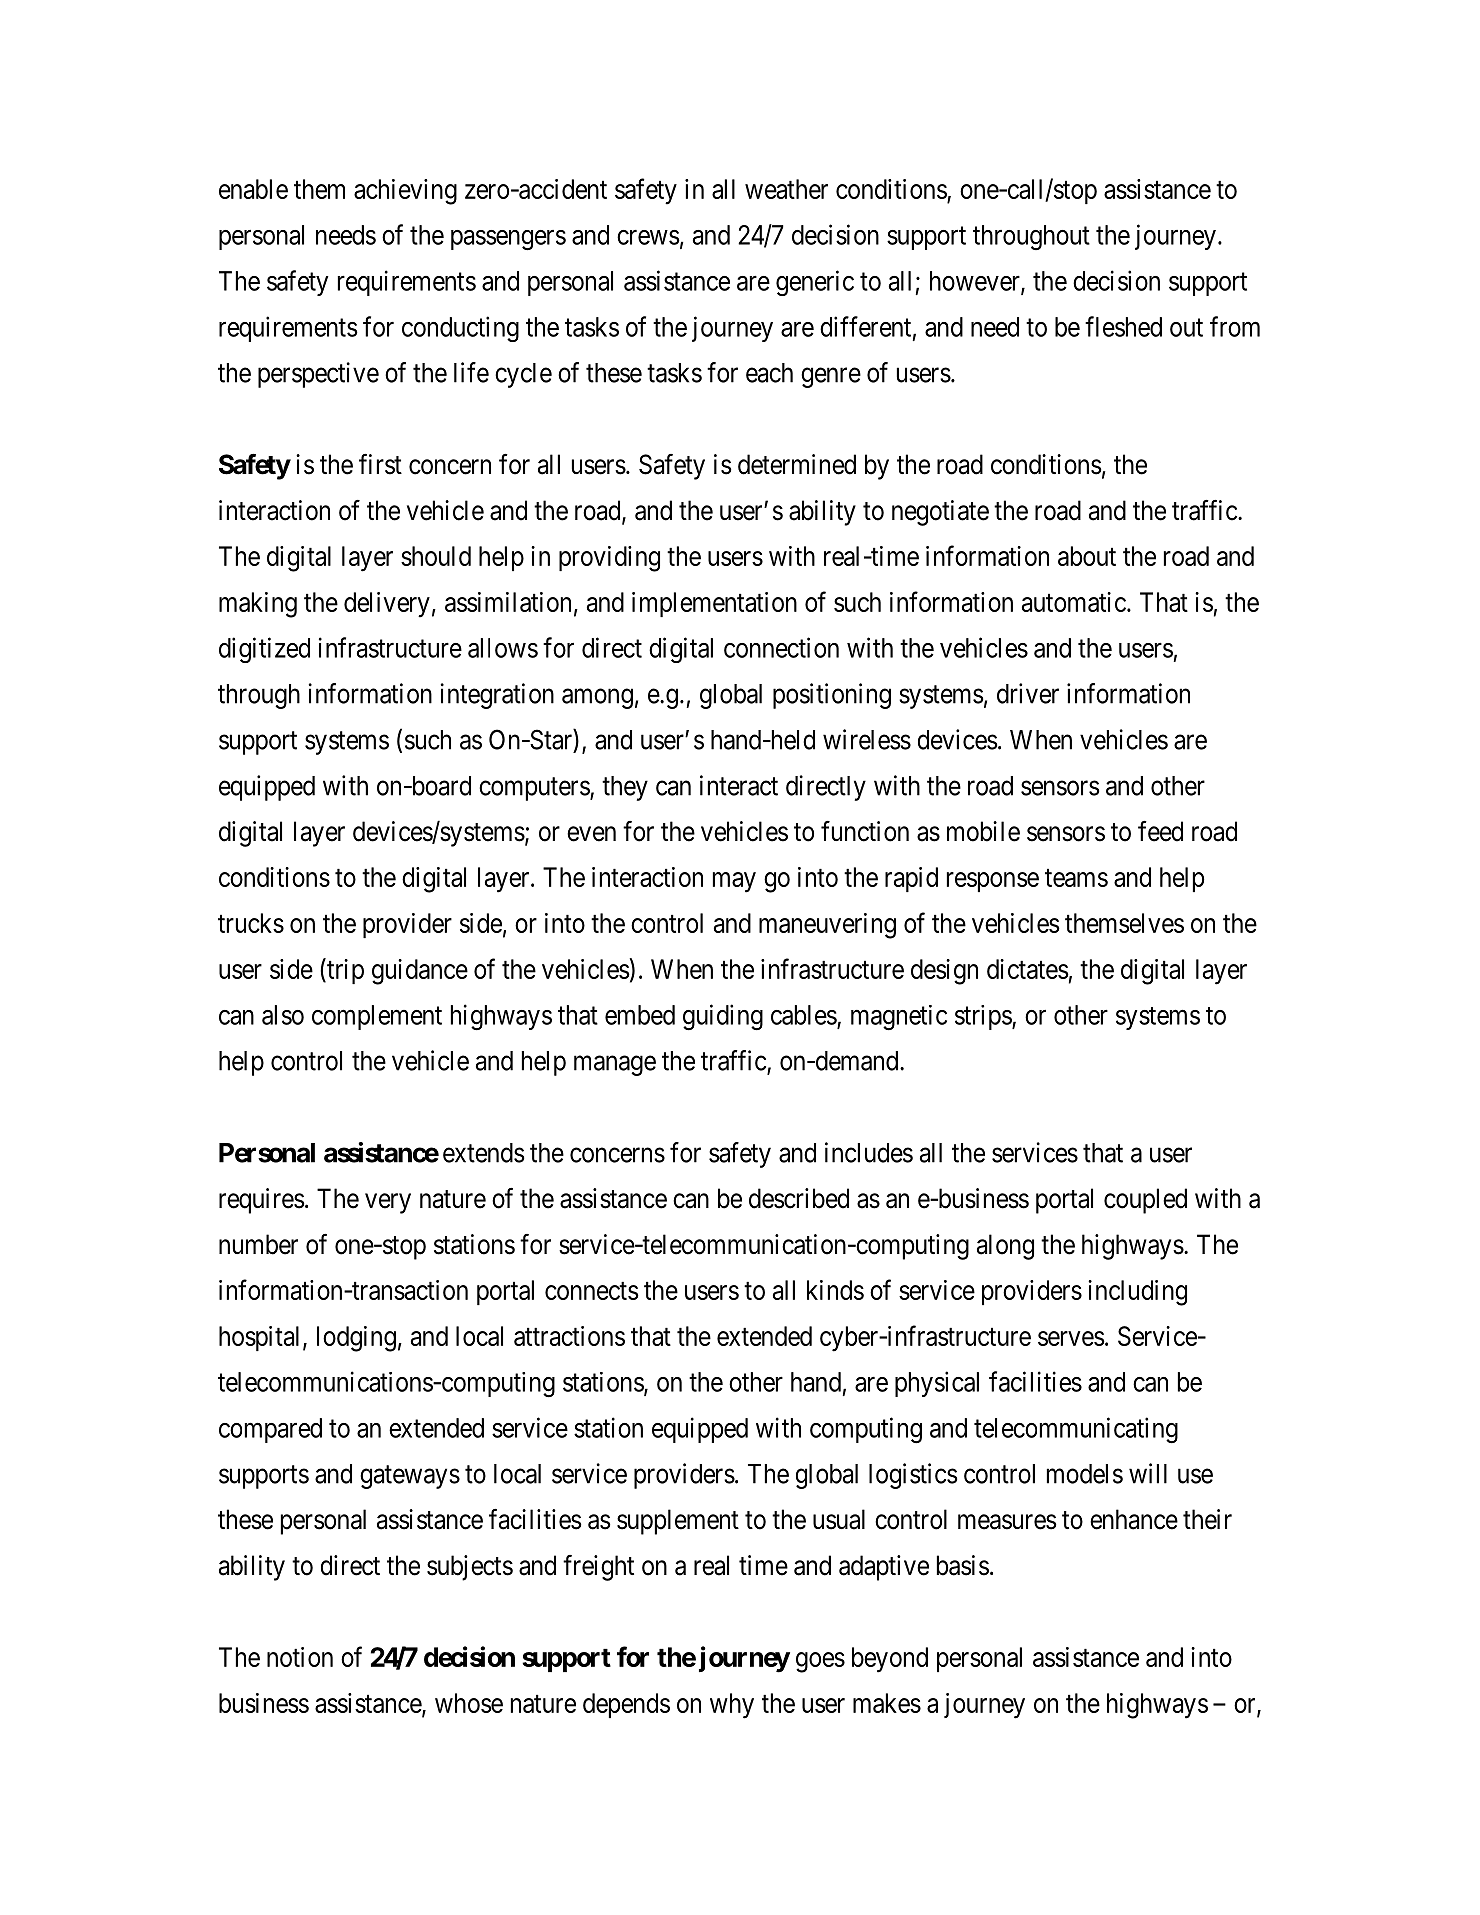  Describe the element at coordinates (786, 189) in the screenshot. I see `weather` at that location.
